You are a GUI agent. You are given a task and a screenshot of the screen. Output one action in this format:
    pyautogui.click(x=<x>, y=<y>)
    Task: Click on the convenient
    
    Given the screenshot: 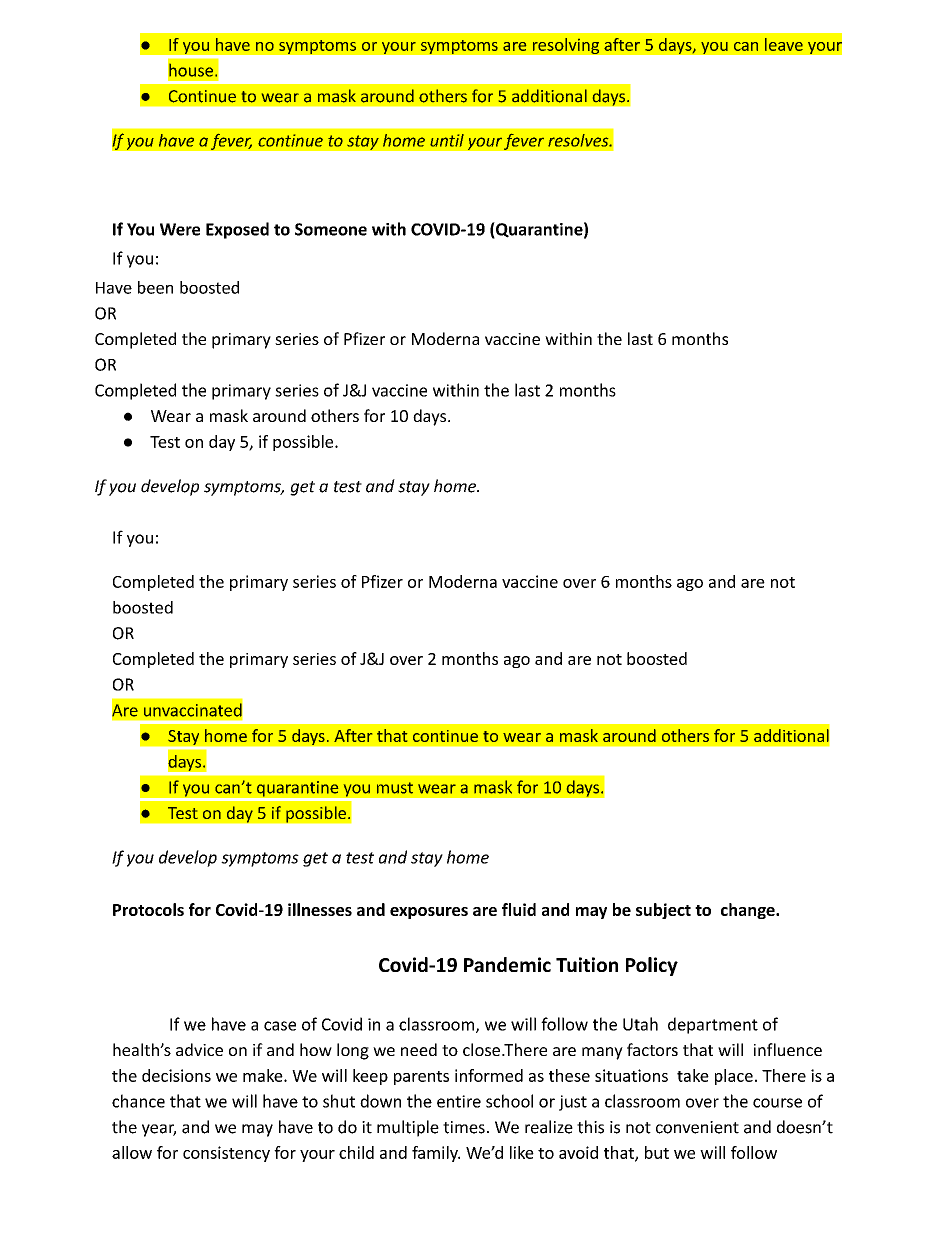 What is the action you would take?
    pyautogui.click(x=697, y=1127)
